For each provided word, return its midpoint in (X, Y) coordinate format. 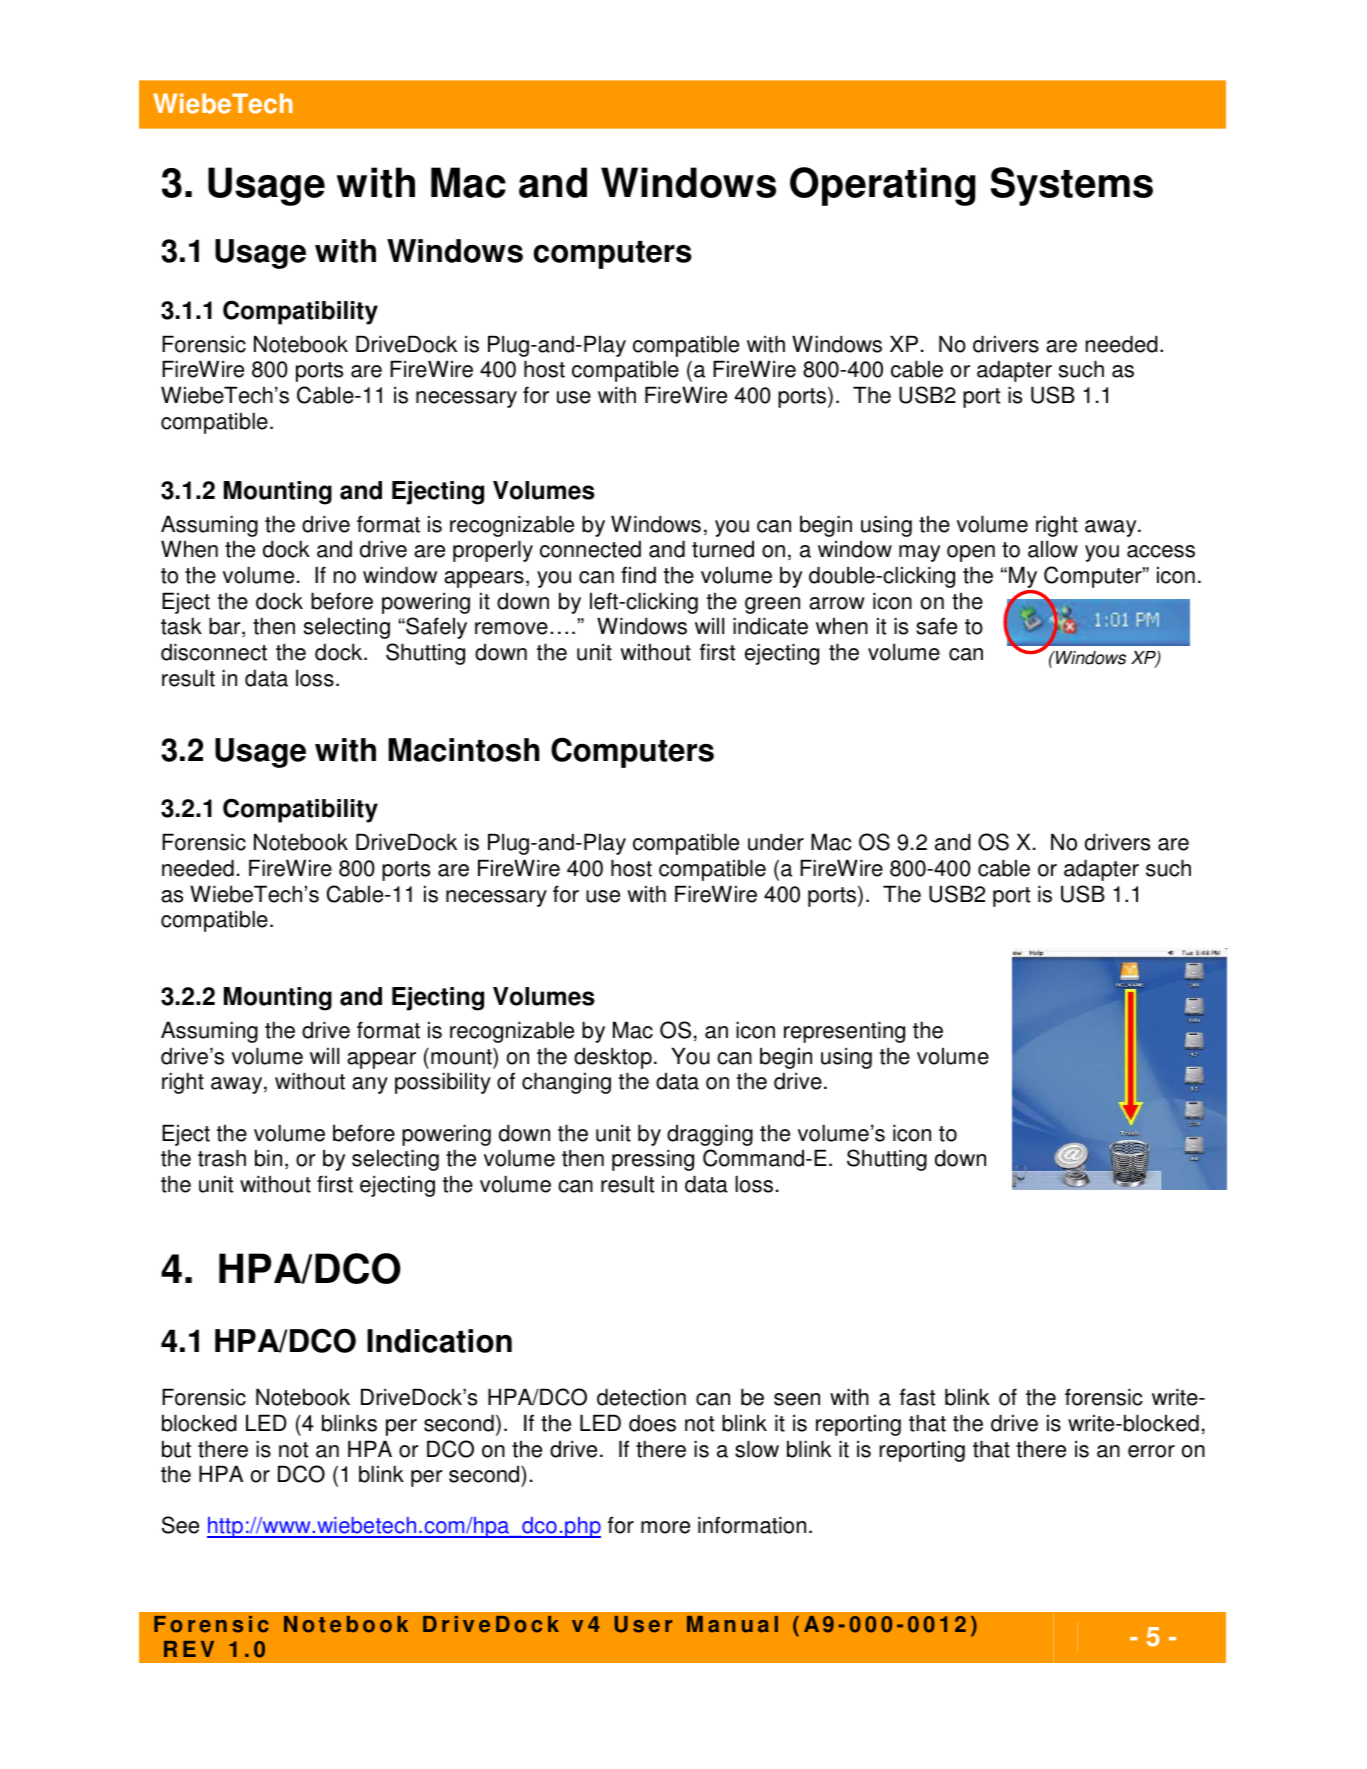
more (665, 1527)
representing (844, 1032)
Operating (883, 186)
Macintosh (464, 750)
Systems (1072, 186)
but (176, 1449)
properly (493, 551)
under (776, 842)
